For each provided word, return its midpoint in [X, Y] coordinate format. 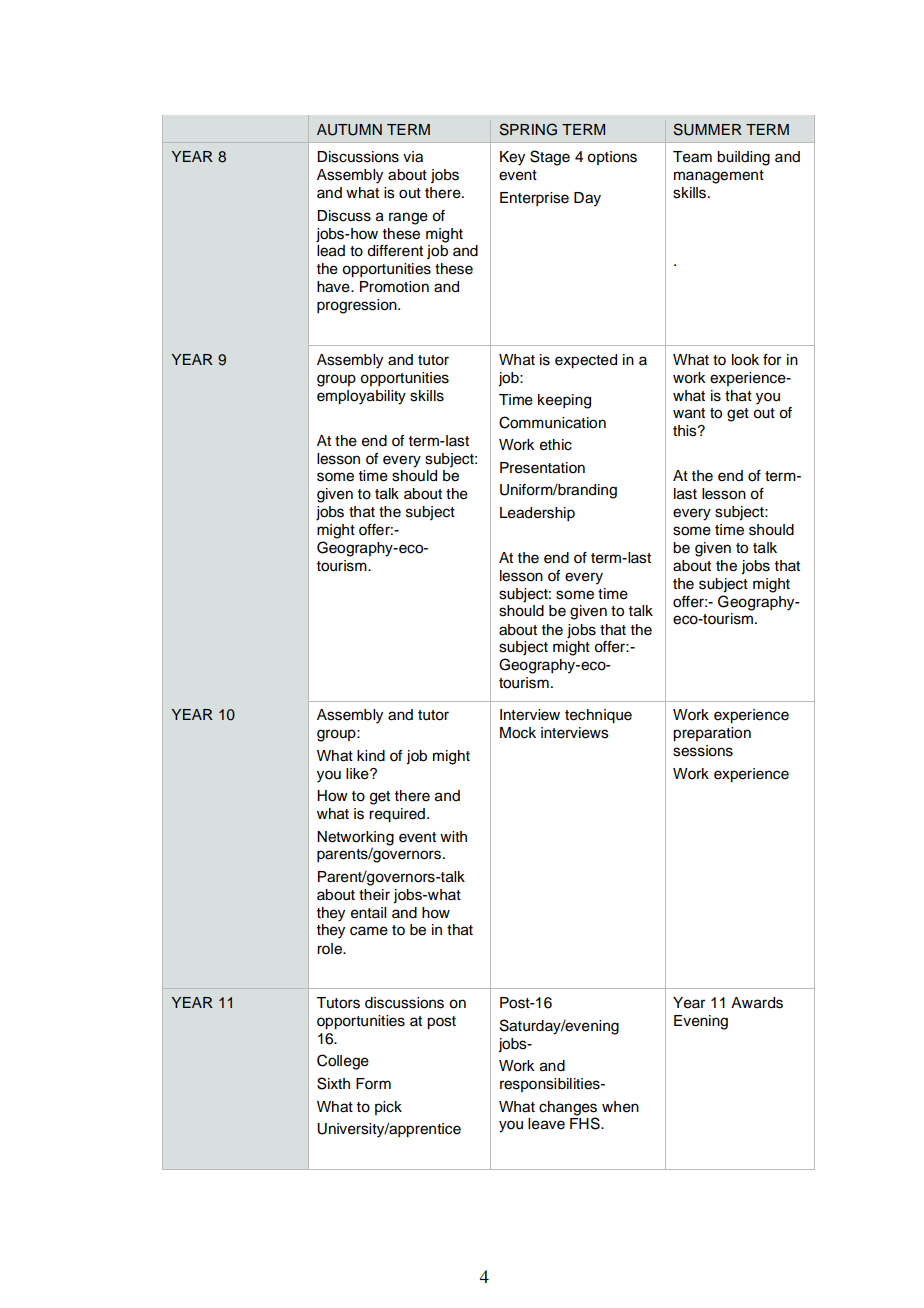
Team [692, 157]
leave [546, 1124]
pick [388, 1108]
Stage [550, 158]
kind [371, 756]
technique [598, 716]
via [413, 157]
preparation [712, 734]
